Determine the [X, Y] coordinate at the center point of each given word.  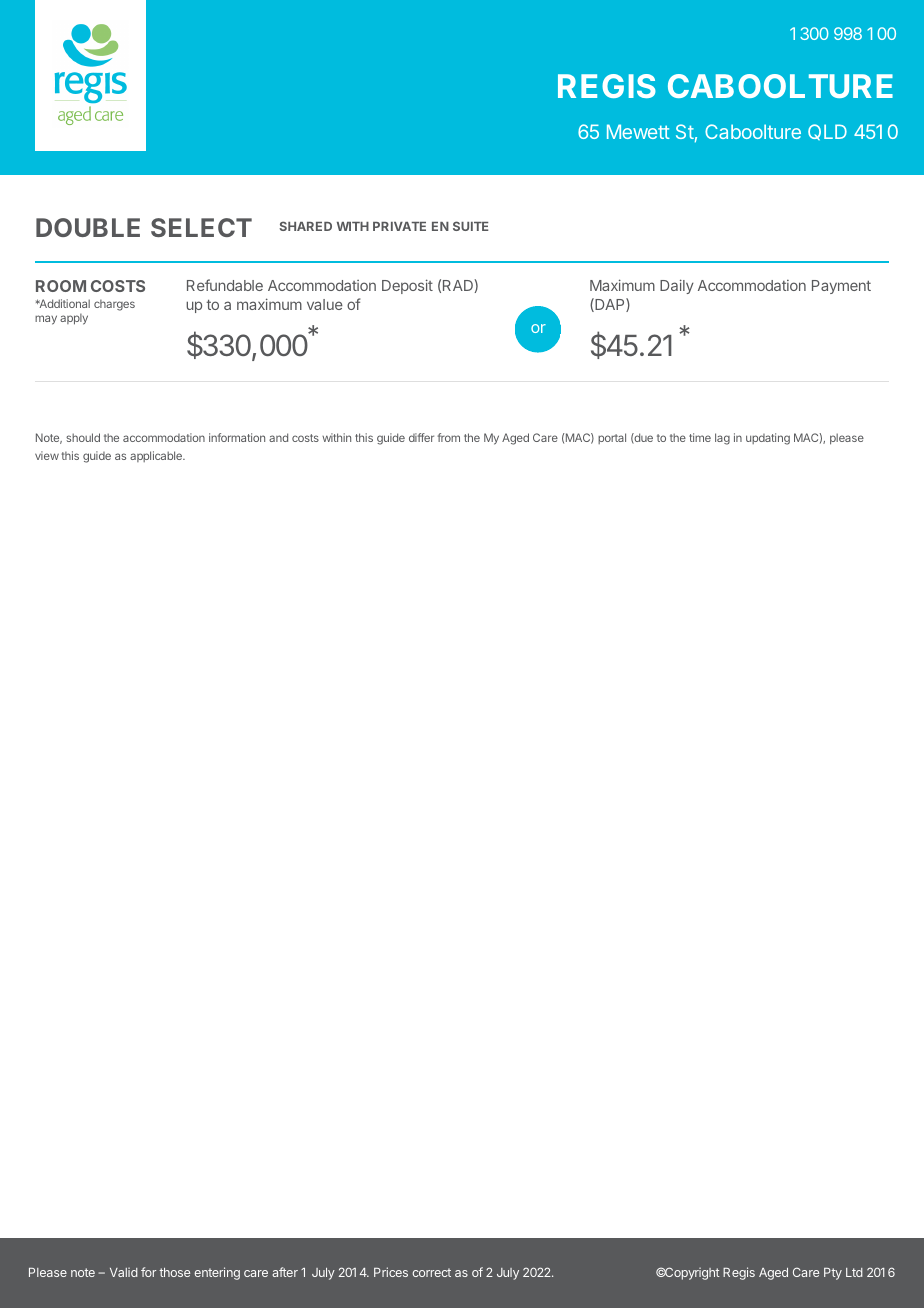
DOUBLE [88, 227]
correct [431, 1272]
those [174, 1272]
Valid [124, 1272]
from [448, 437]
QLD [827, 132]
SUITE [471, 226]
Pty [833, 1274]
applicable [157, 456]
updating [768, 439]
